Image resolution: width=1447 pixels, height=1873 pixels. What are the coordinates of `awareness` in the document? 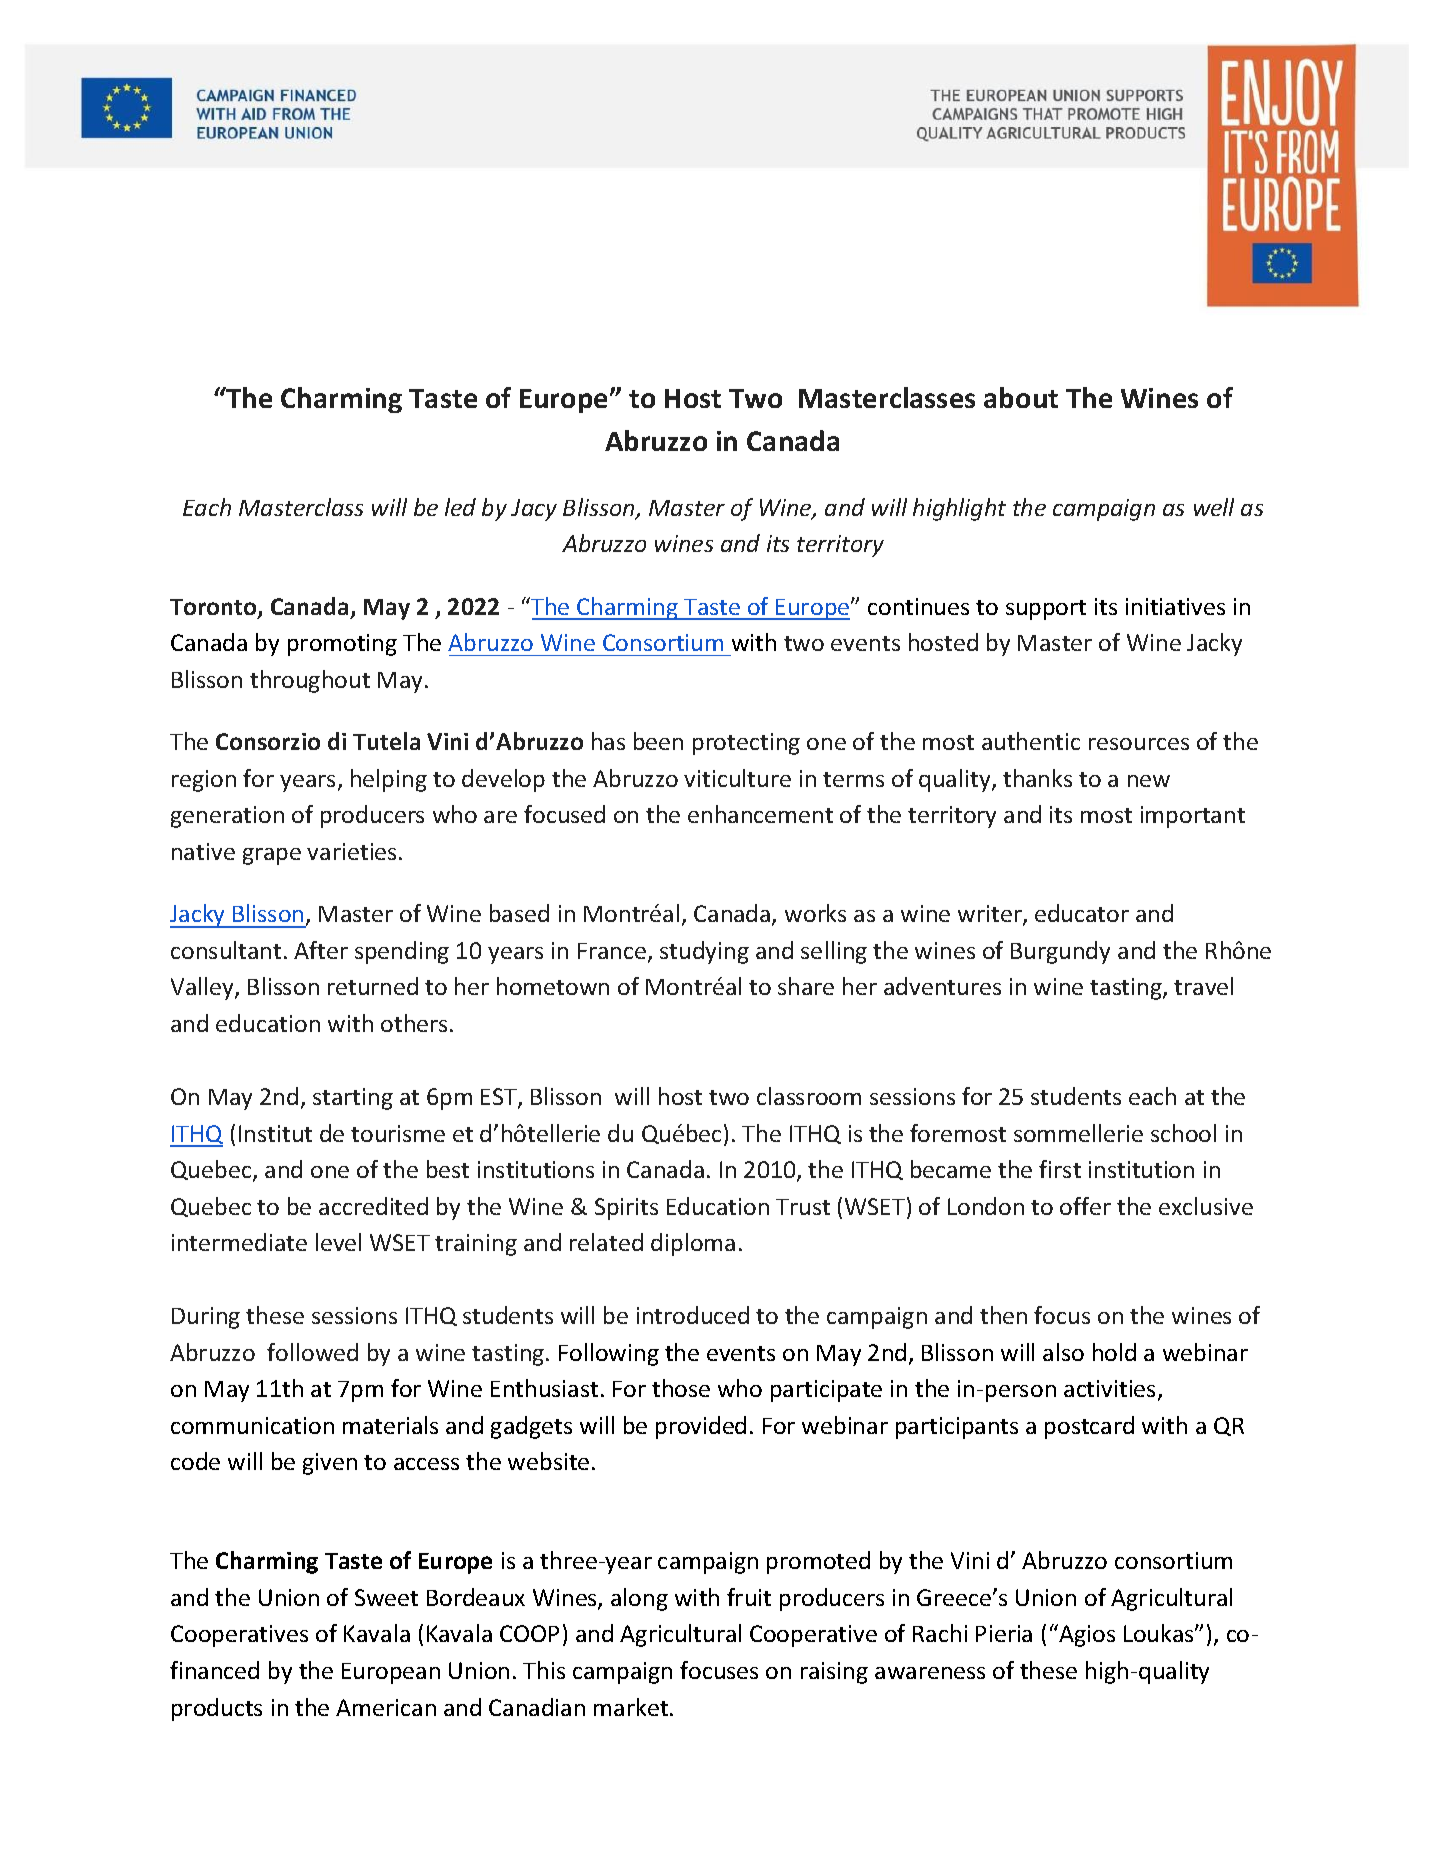 It's located at (930, 1673).
